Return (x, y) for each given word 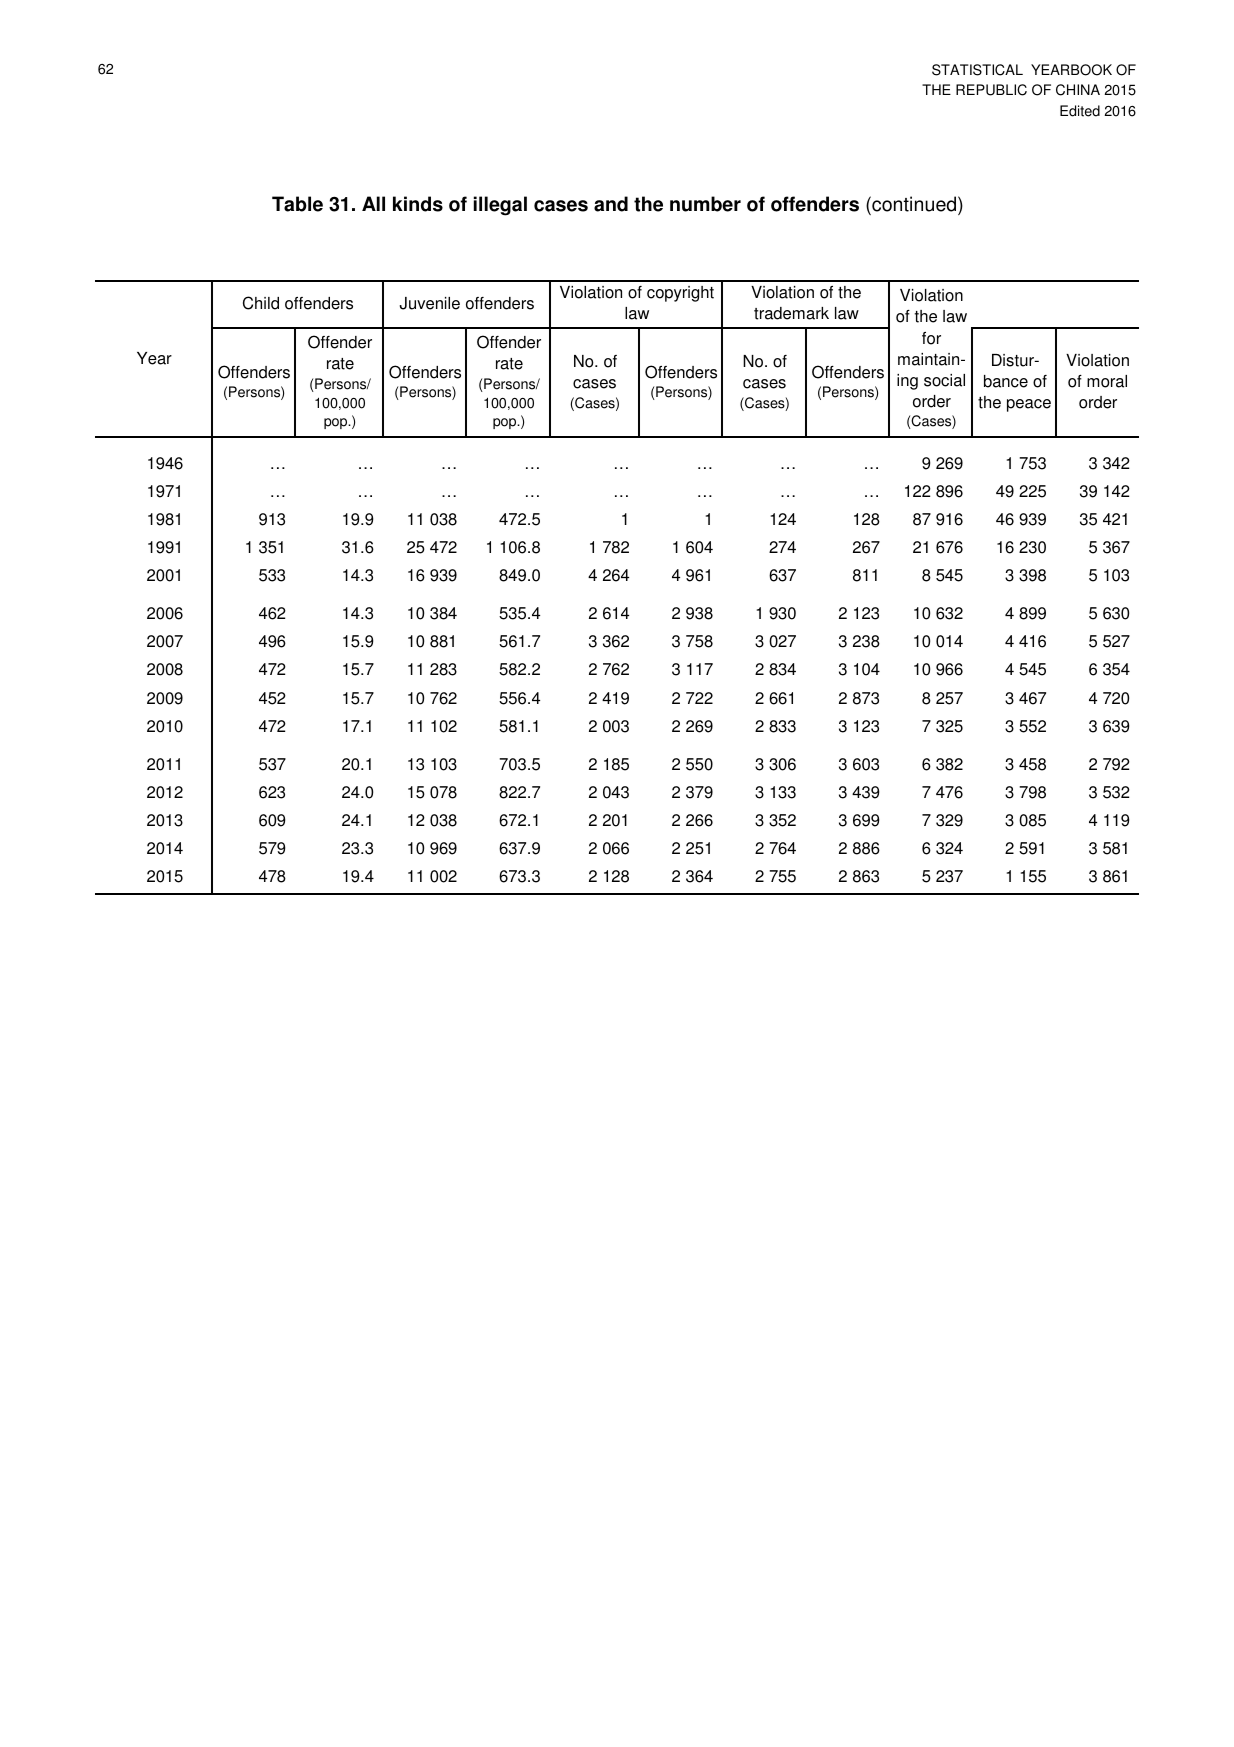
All (373, 203)
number (705, 204)
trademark (791, 313)
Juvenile (429, 303)
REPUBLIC (991, 90)
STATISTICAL (977, 70)
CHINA (1078, 90)
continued (914, 204)
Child (261, 303)
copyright (680, 294)
